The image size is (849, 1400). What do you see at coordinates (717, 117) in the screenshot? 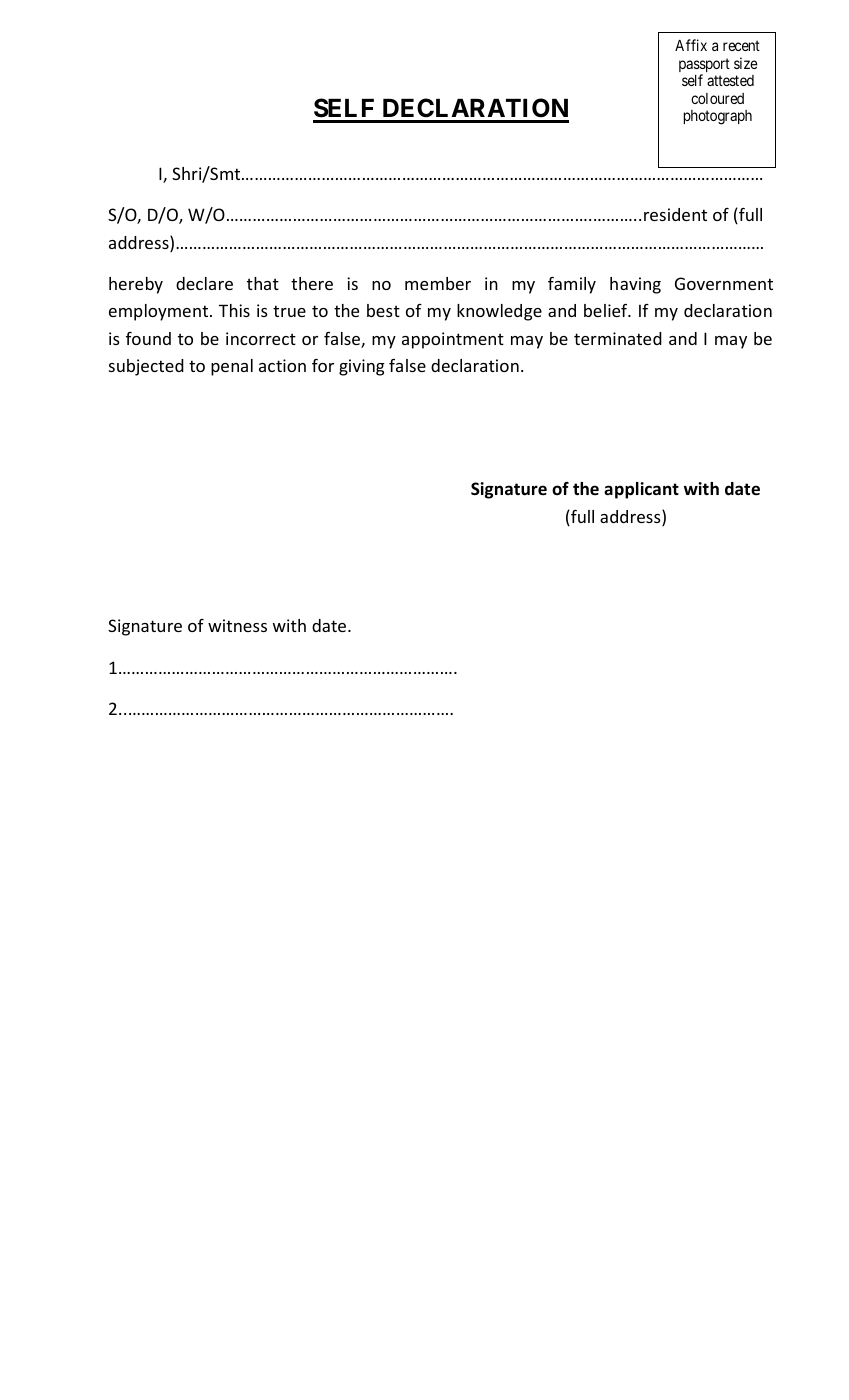
I see `photograph` at bounding box center [717, 117].
